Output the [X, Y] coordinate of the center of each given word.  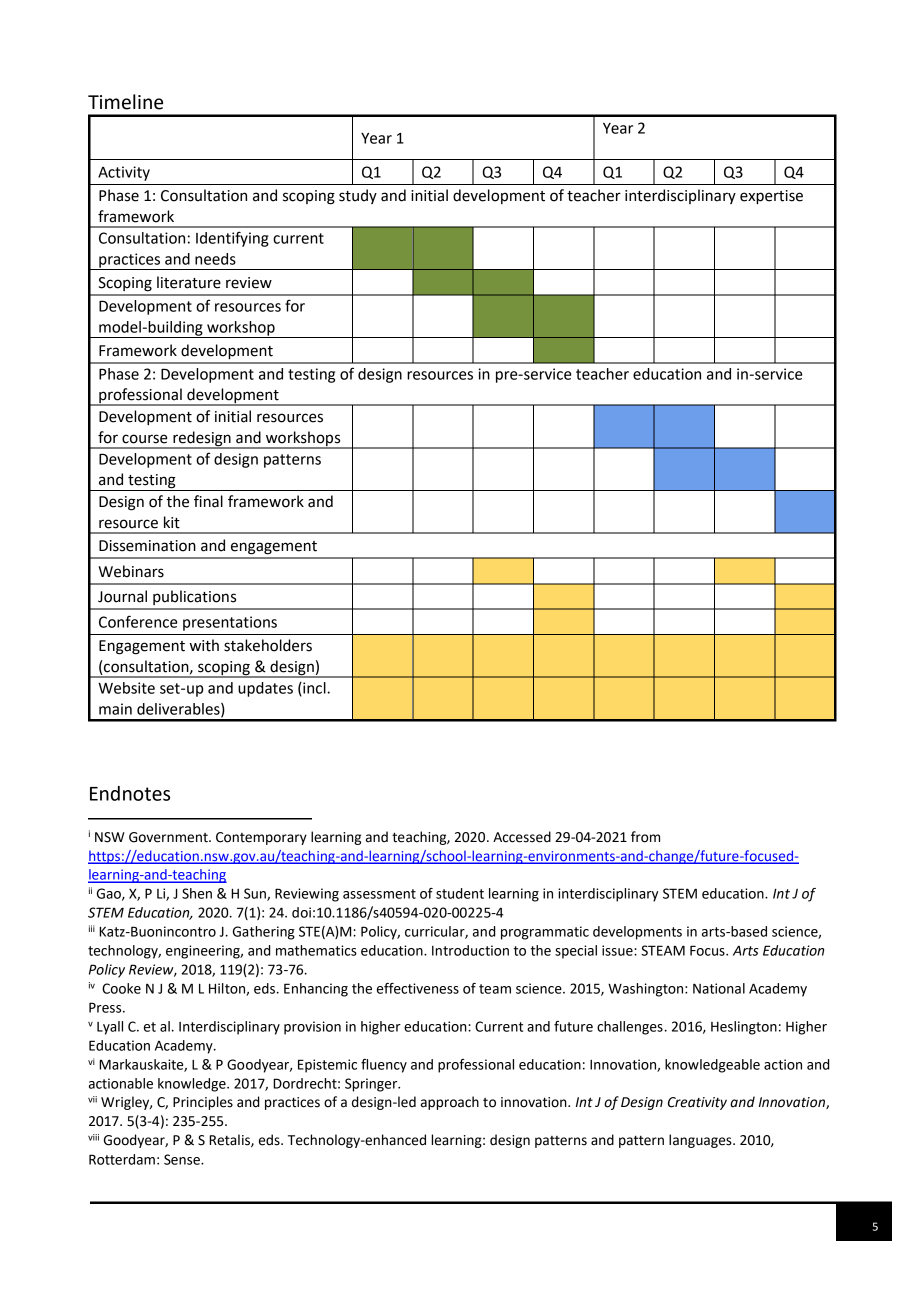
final [208, 501]
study [358, 196]
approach [450, 1103]
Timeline [125, 102]
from [645, 837]
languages [701, 1141]
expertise [771, 197]
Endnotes [130, 793]
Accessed [522, 837]
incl [314, 689]
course [144, 439]
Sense [183, 1159]
